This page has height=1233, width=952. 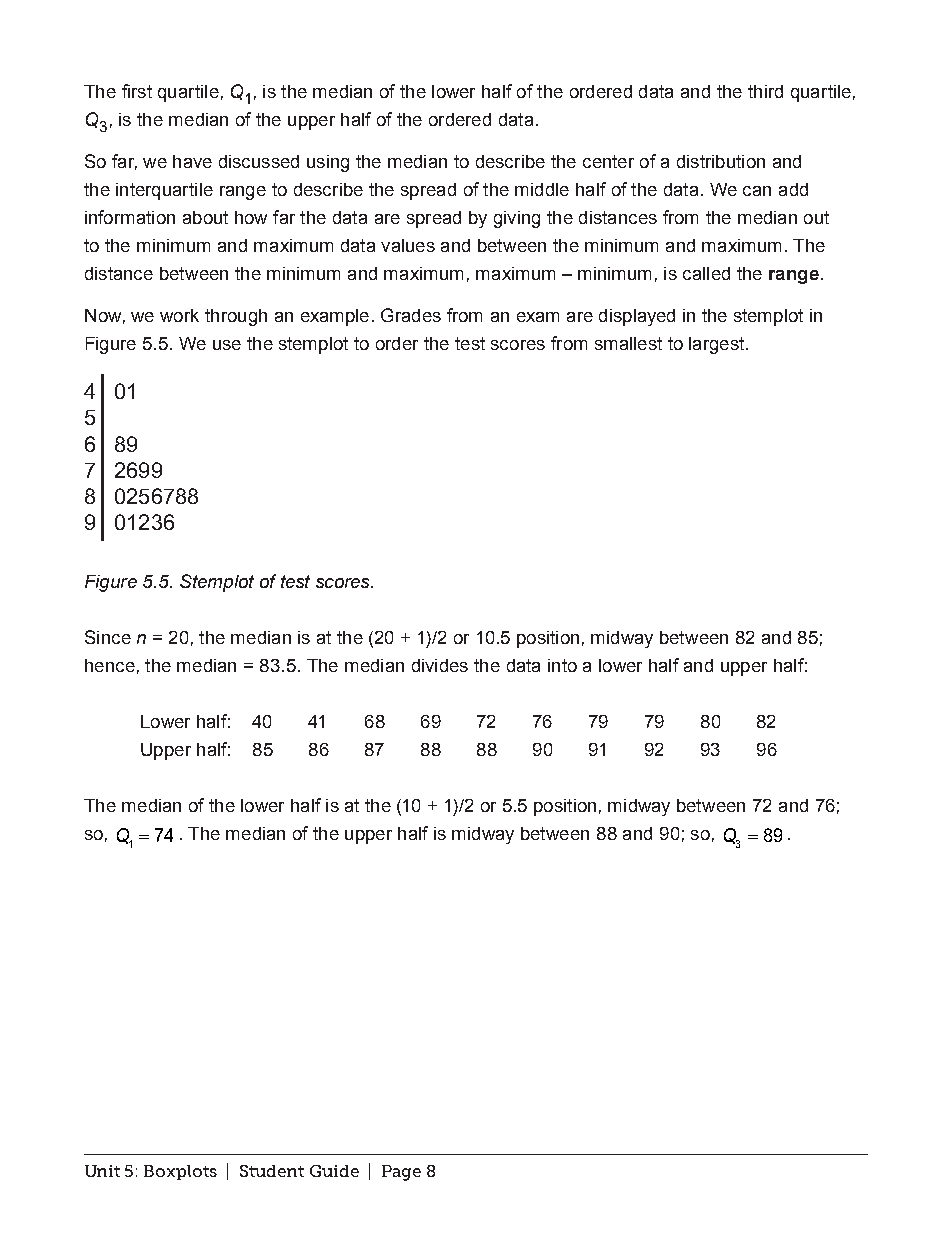 What do you see at coordinates (721, 161) in the page?
I see `distribution` at bounding box center [721, 161].
